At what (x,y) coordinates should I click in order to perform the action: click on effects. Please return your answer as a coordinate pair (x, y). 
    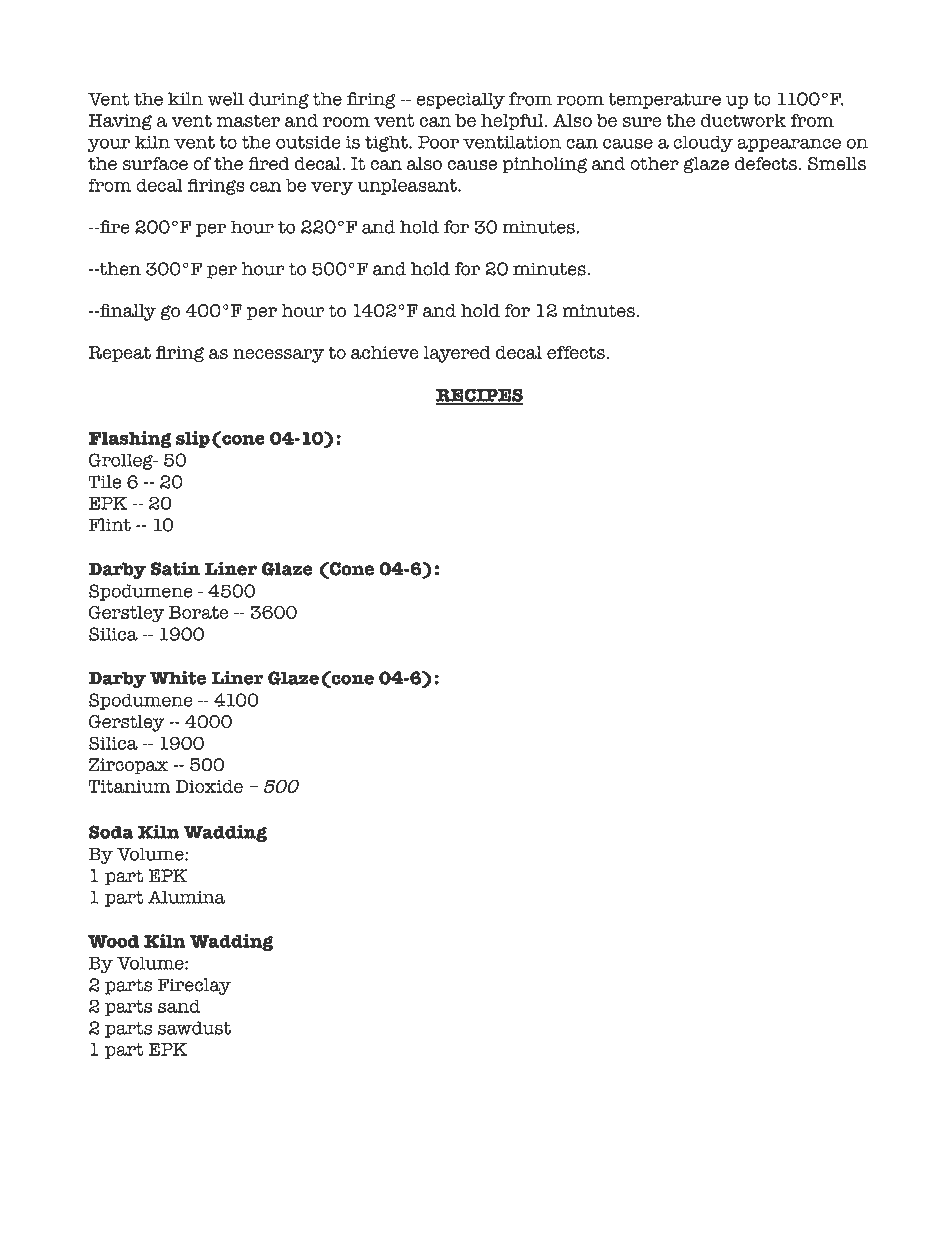
    Looking at the image, I should click on (576, 352).
